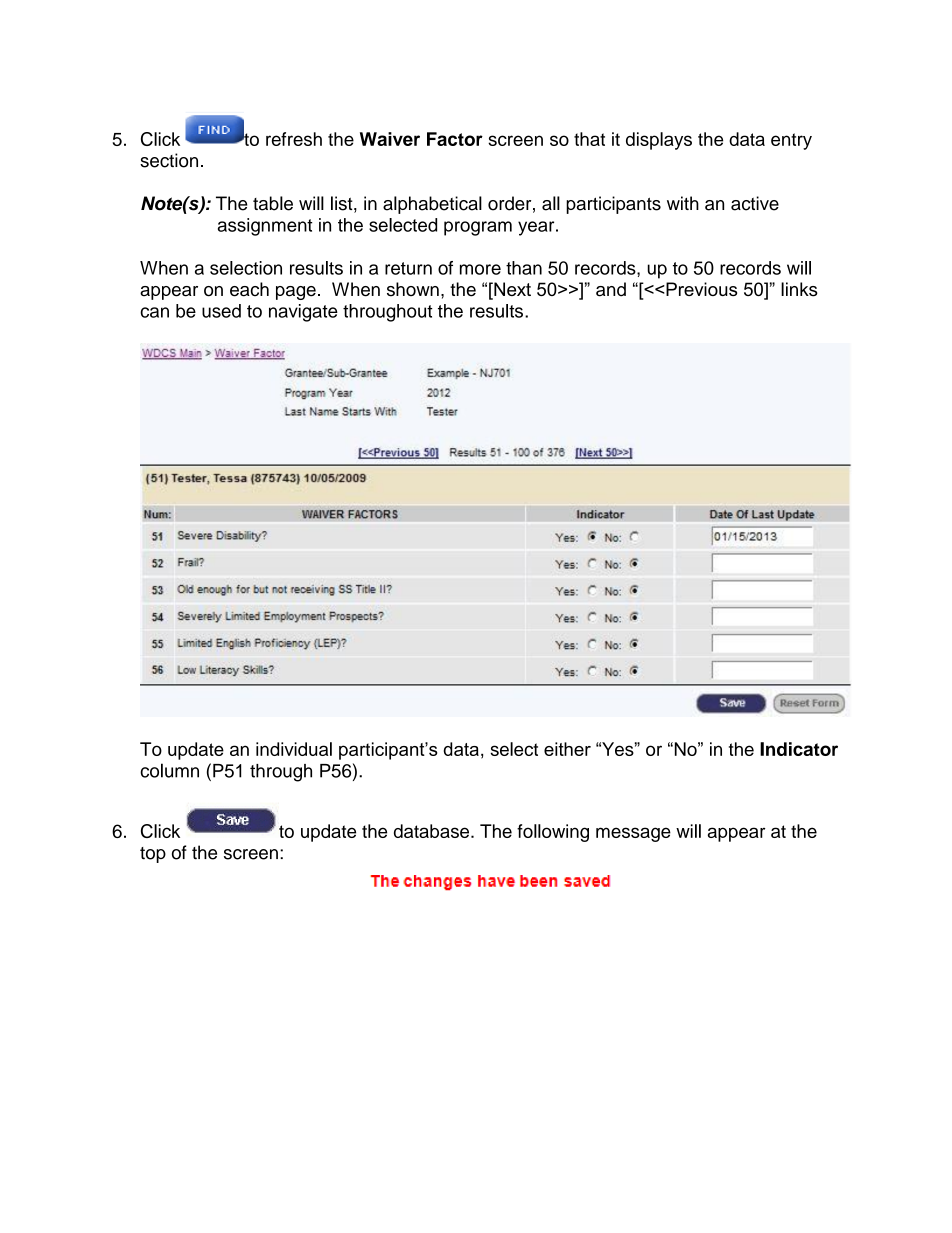 Image resolution: width=952 pixels, height=1233 pixels. What do you see at coordinates (153, 855) in the screenshot?
I see `top` at bounding box center [153, 855].
